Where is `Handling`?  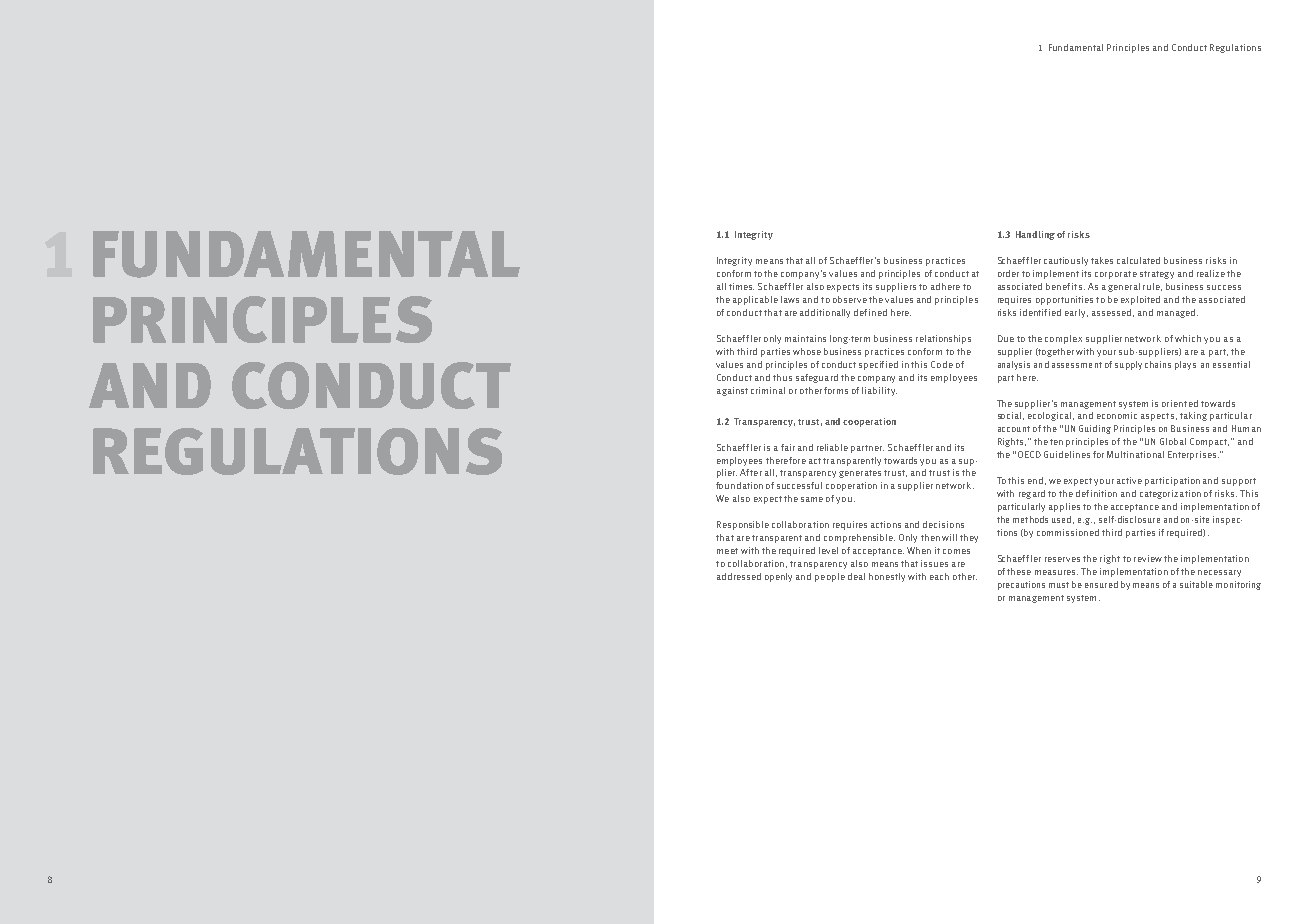 Handling is located at coordinates (1035, 235).
